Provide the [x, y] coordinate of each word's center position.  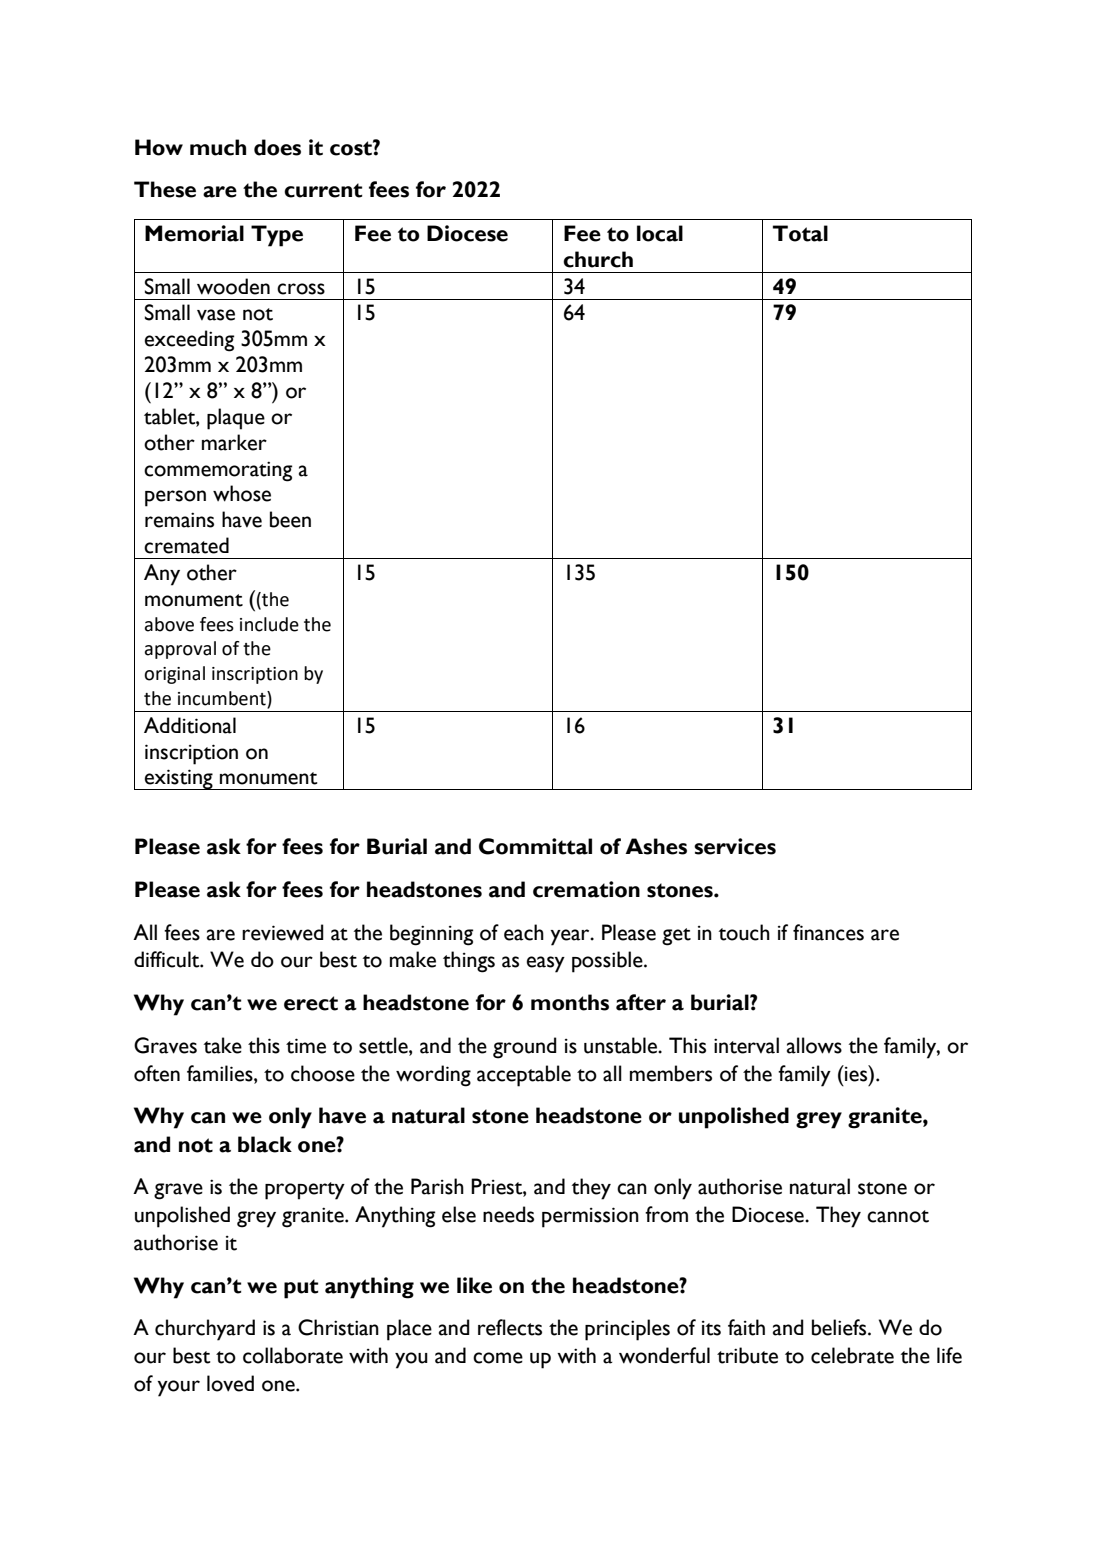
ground [525, 1048]
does [277, 147]
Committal [535, 846]
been [290, 519]
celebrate [852, 1355]
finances [828, 932]
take [223, 1045]
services [735, 846]
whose [242, 493]
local [660, 233]
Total [800, 233]
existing [179, 779]
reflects [510, 1327]
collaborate [293, 1355]
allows [814, 1045]
